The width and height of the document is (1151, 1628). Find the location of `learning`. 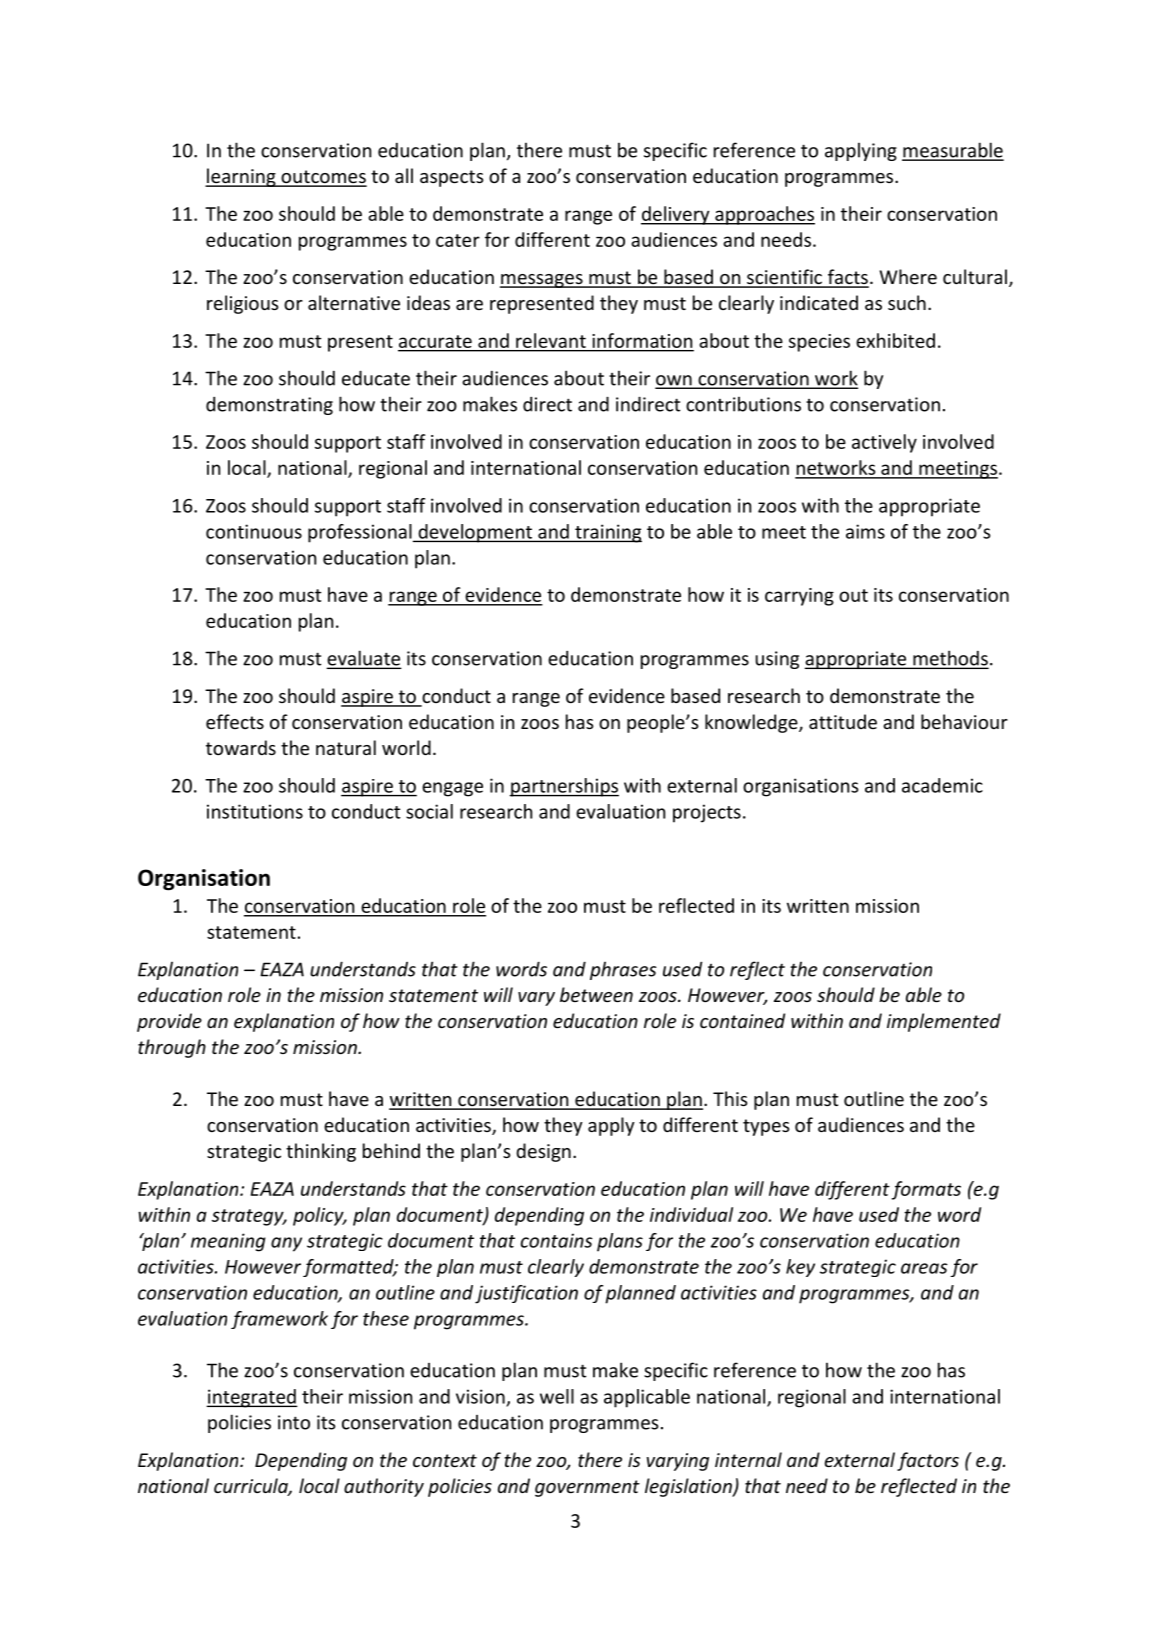

learning is located at coordinates (241, 177).
